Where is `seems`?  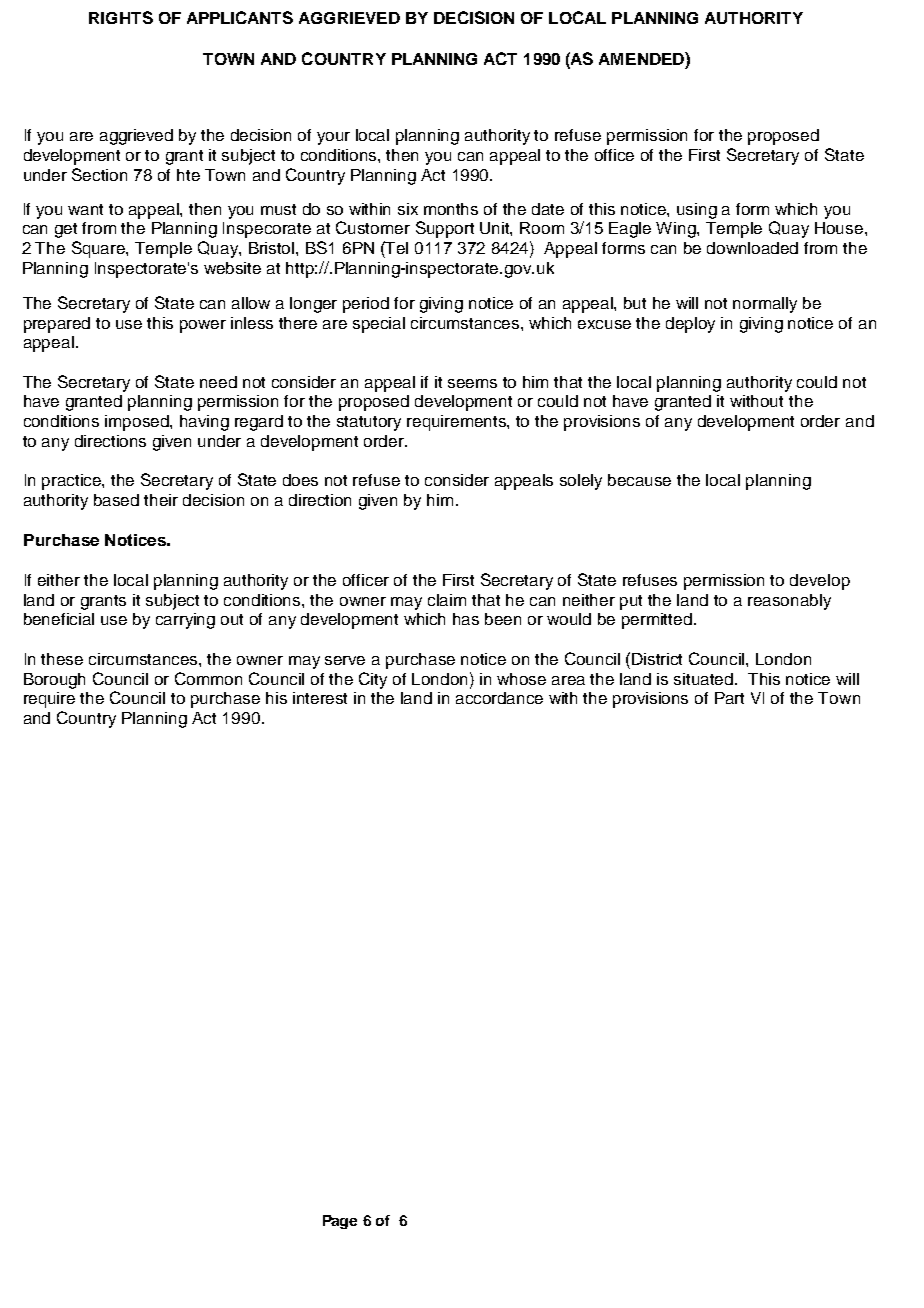
seems is located at coordinates (472, 383).
